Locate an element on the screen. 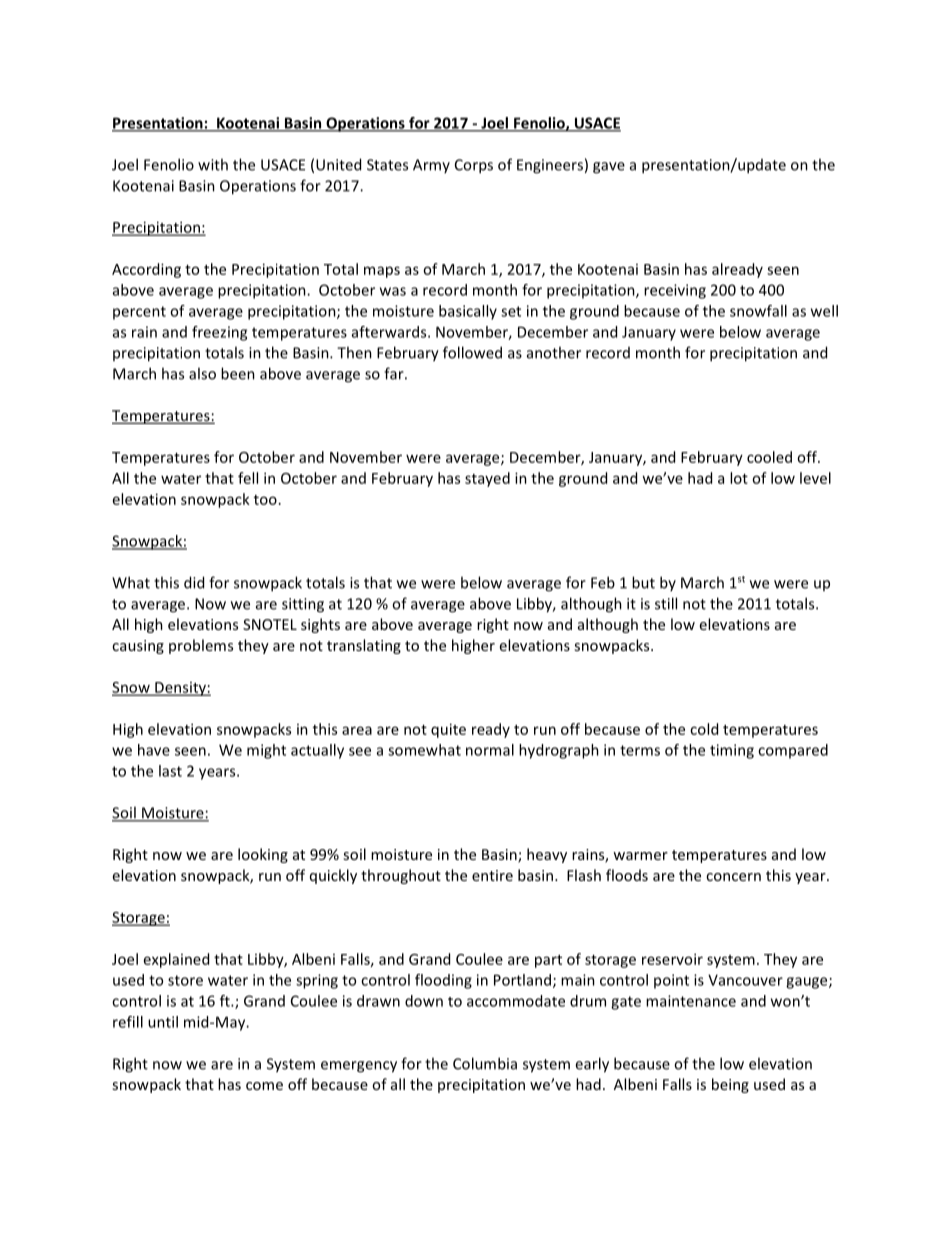 The height and width of the screenshot is (1233, 952). Columbia is located at coordinates (485, 1063).
